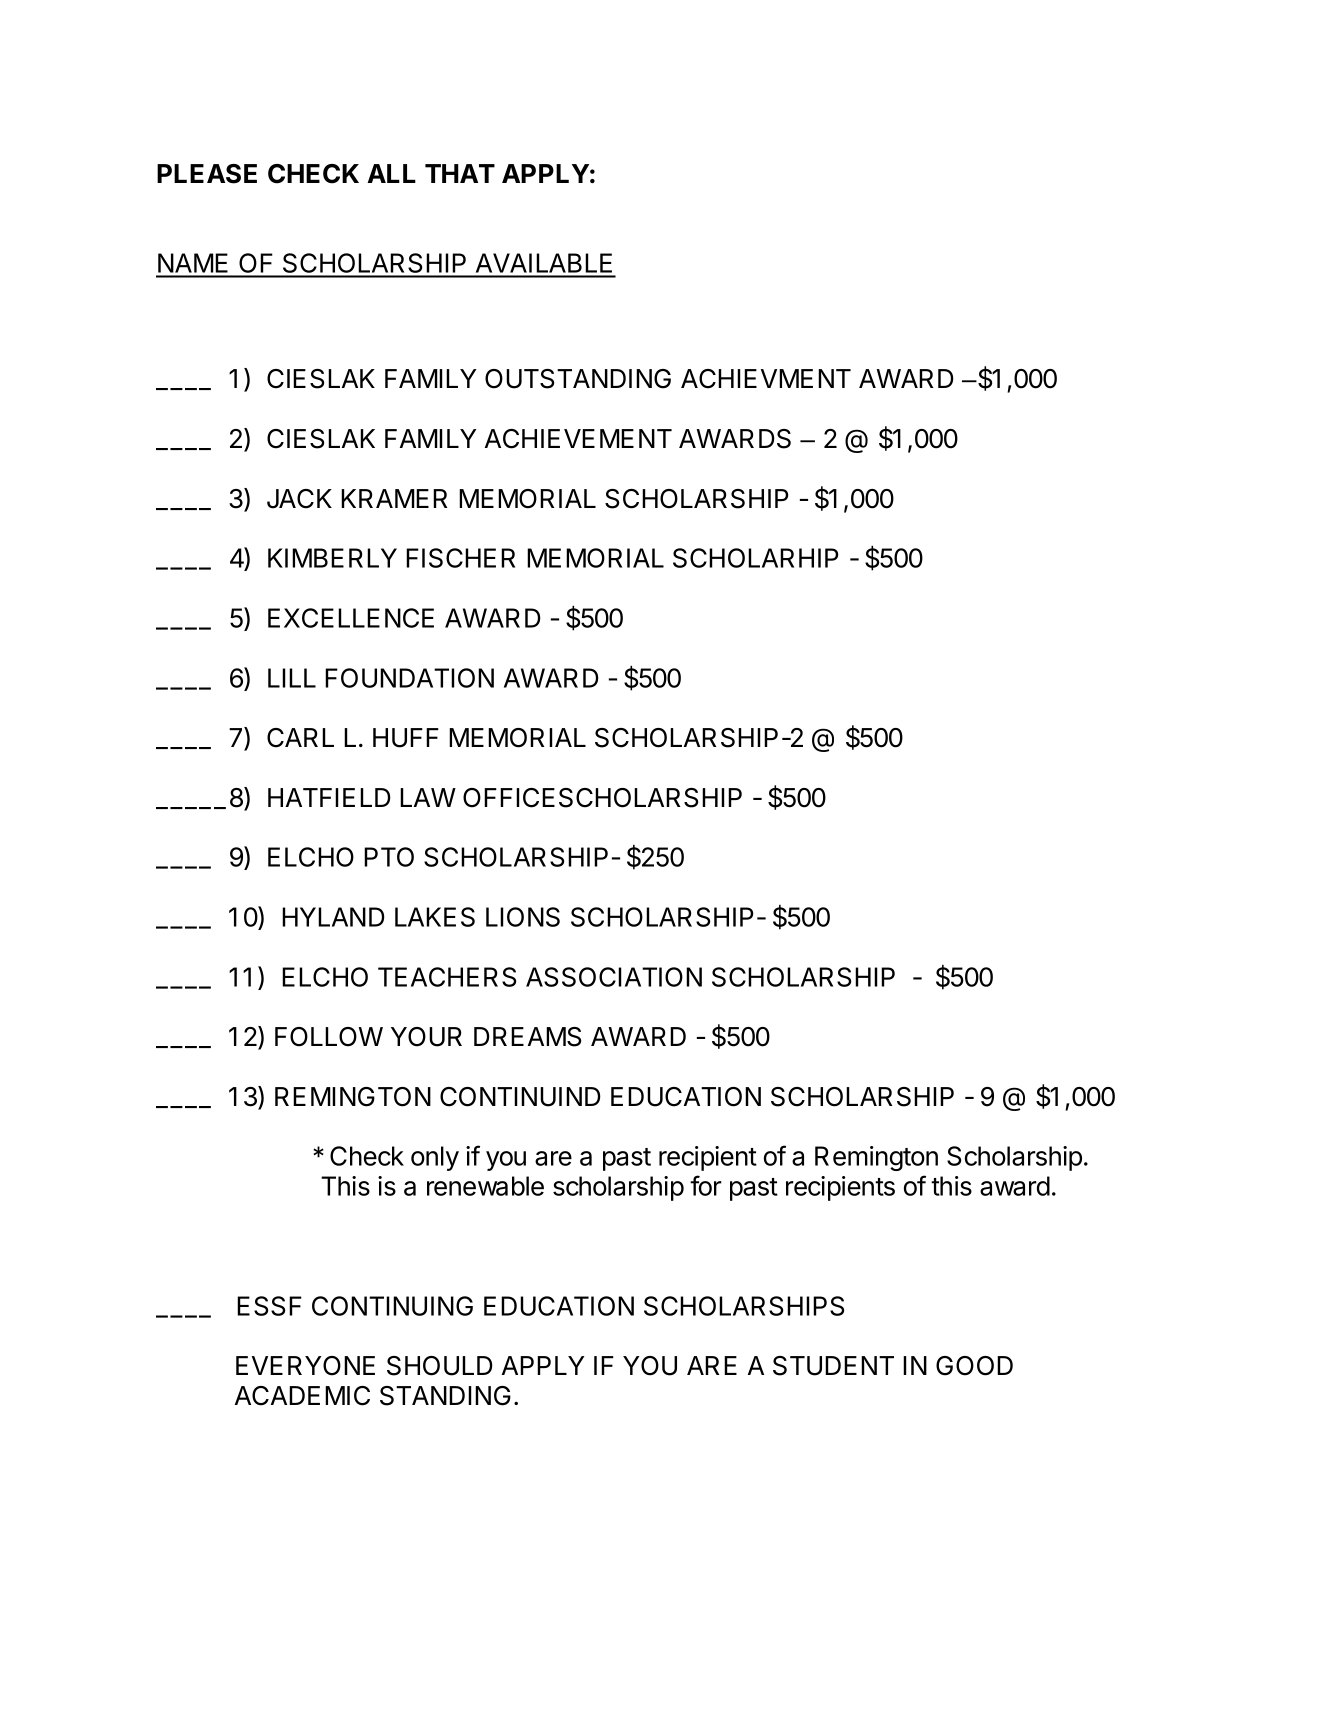 Image resolution: width=1326 pixels, height=1716 pixels. What do you see at coordinates (527, 1037) in the screenshot?
I see `DREAMS` at bounding box center [527, 1037].
